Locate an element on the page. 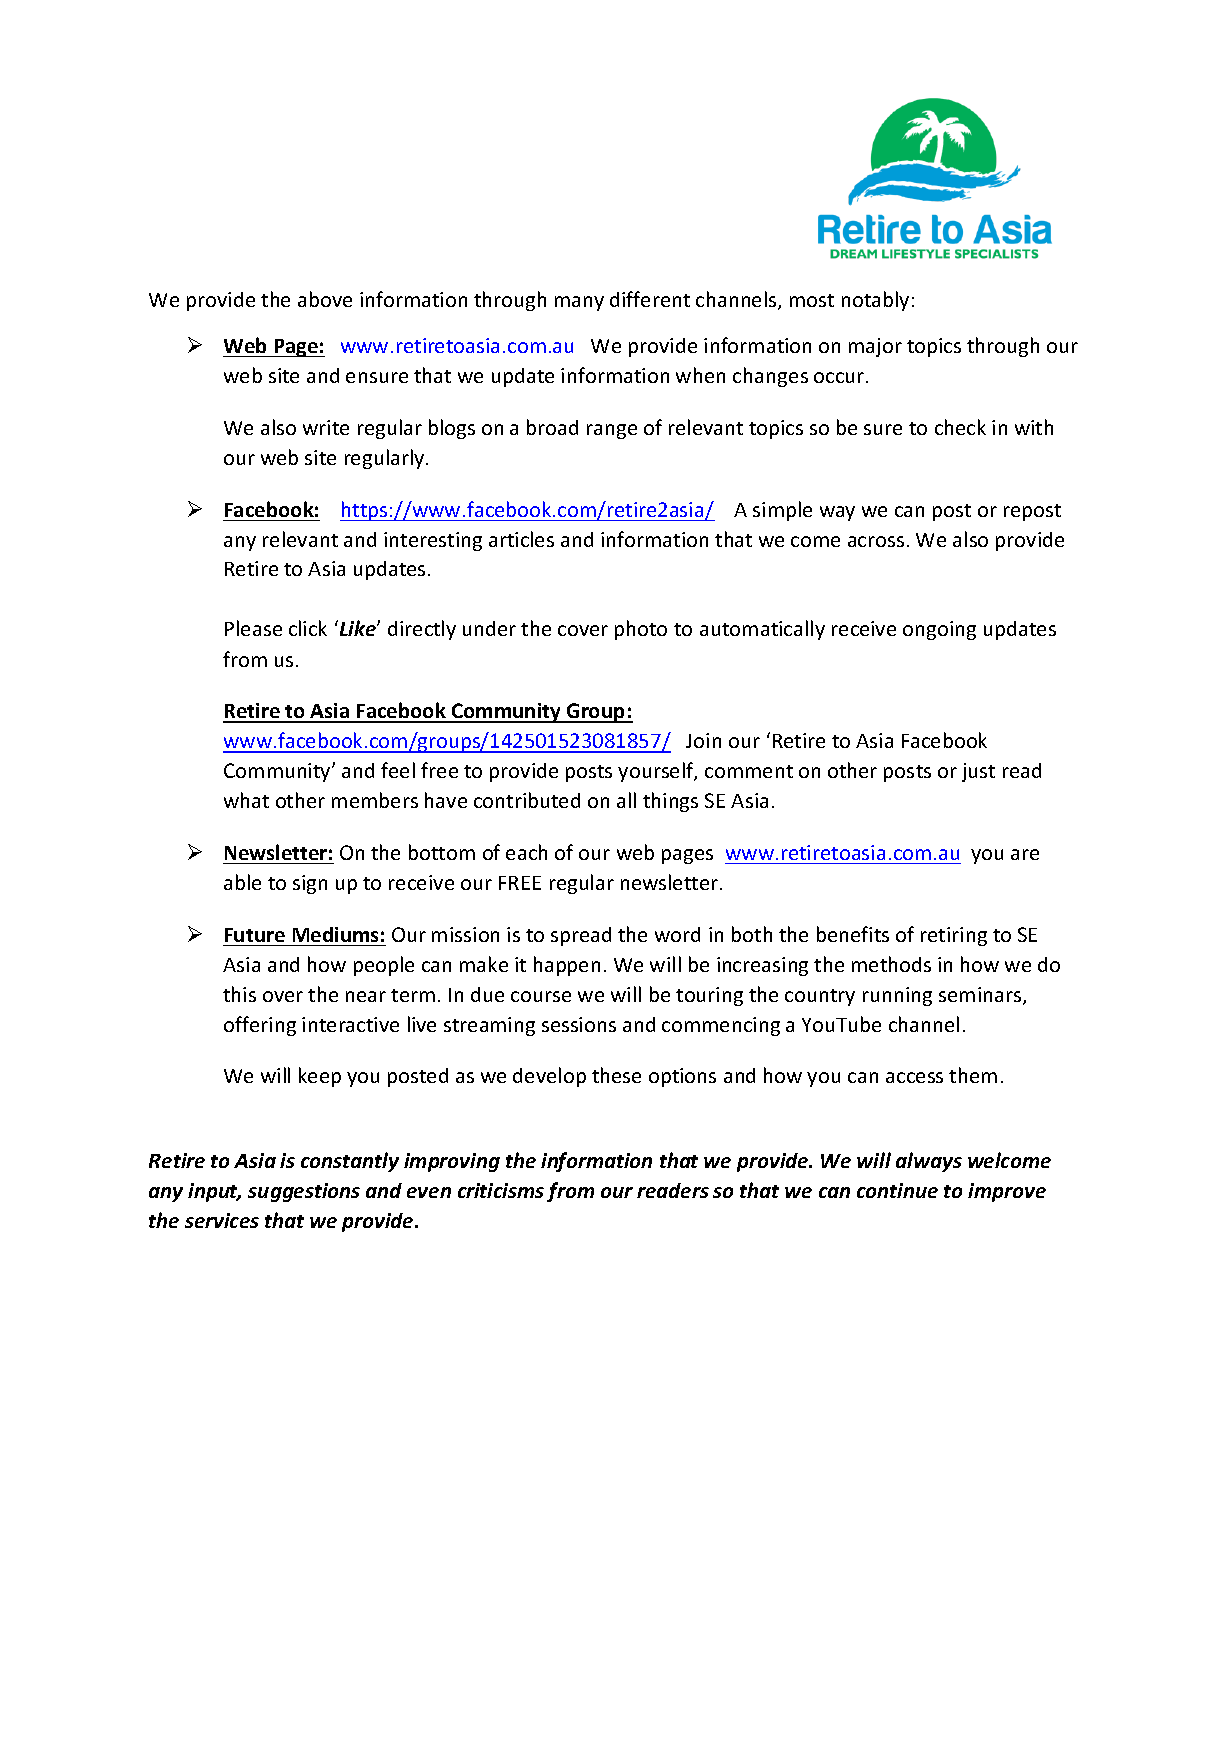  across is located at coordinates (876, 541).
